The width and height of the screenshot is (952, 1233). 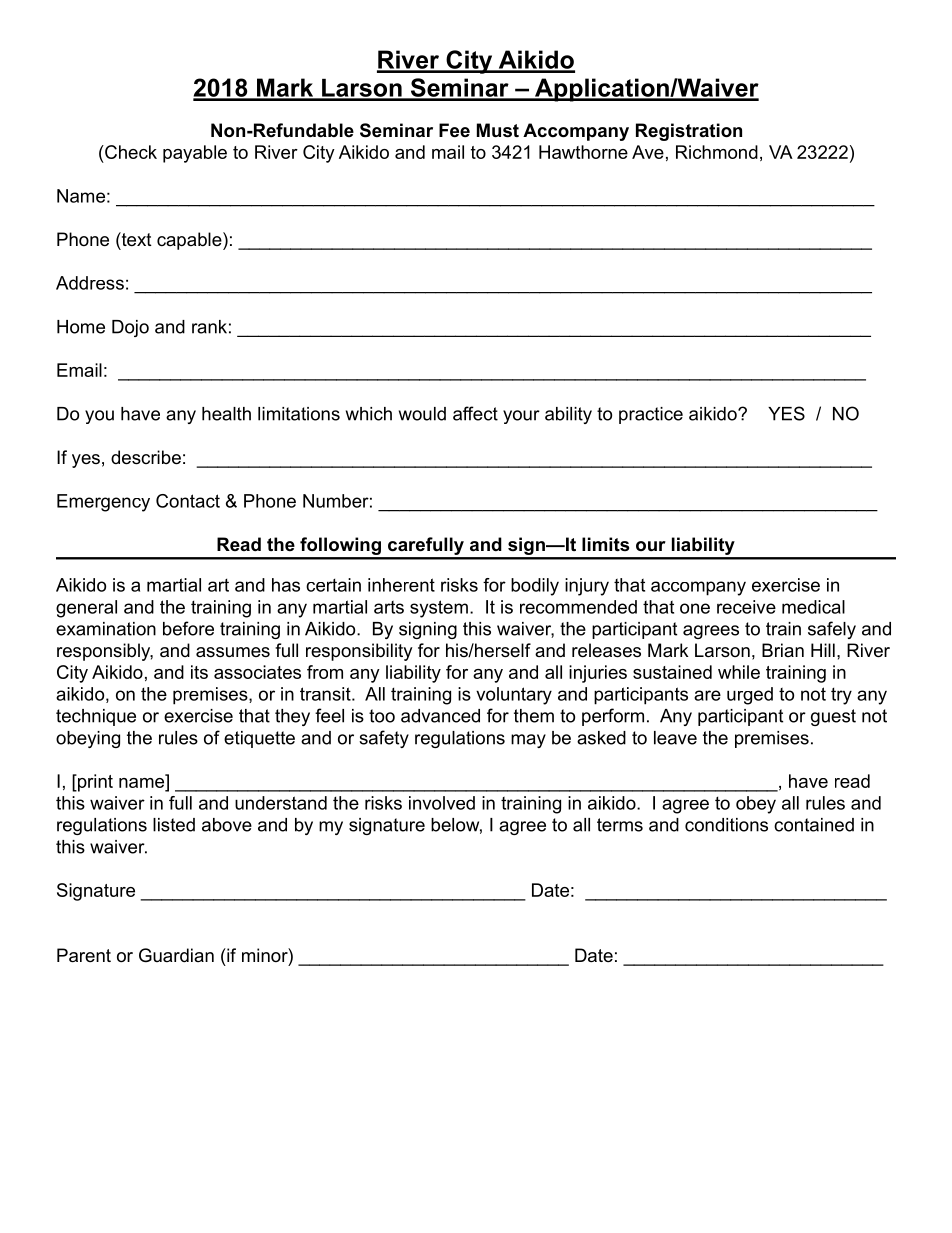 I want to click on print, so click(x=94, y=783).
